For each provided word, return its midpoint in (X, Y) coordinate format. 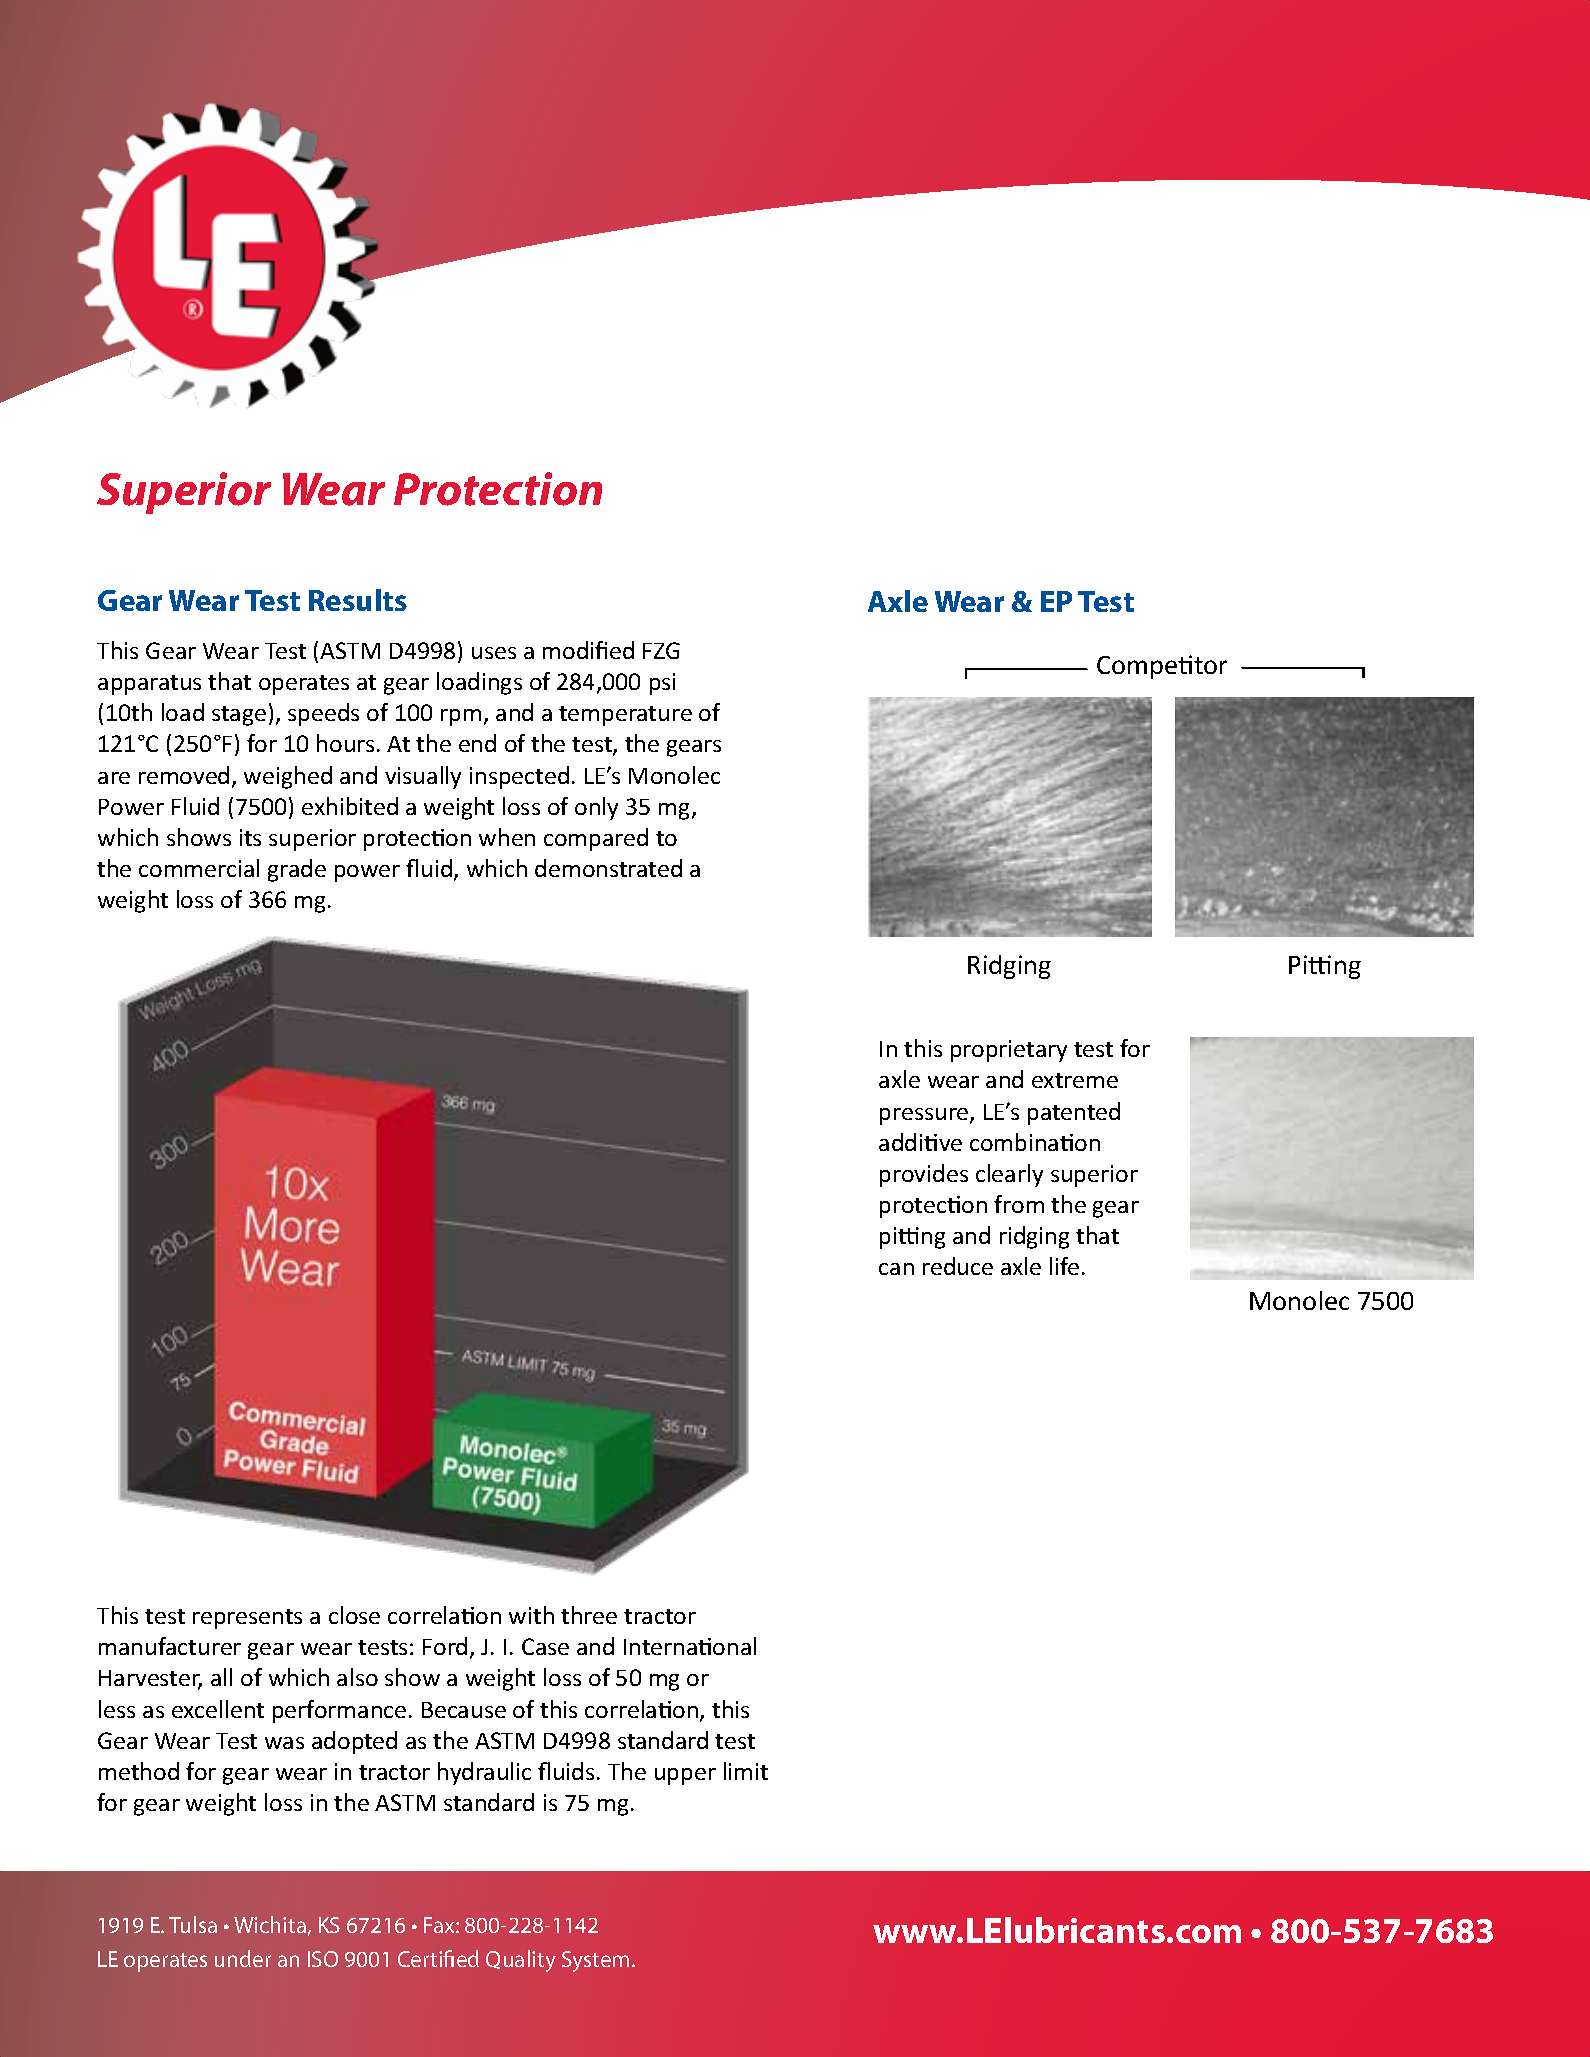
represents (247, 1619)
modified (588, 650)
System (595, 1961)
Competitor (1162, 667)
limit (746, 1771)
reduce (958, 1266)
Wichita (270, 1924)
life (1064, 1266)
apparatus (149, 685)
